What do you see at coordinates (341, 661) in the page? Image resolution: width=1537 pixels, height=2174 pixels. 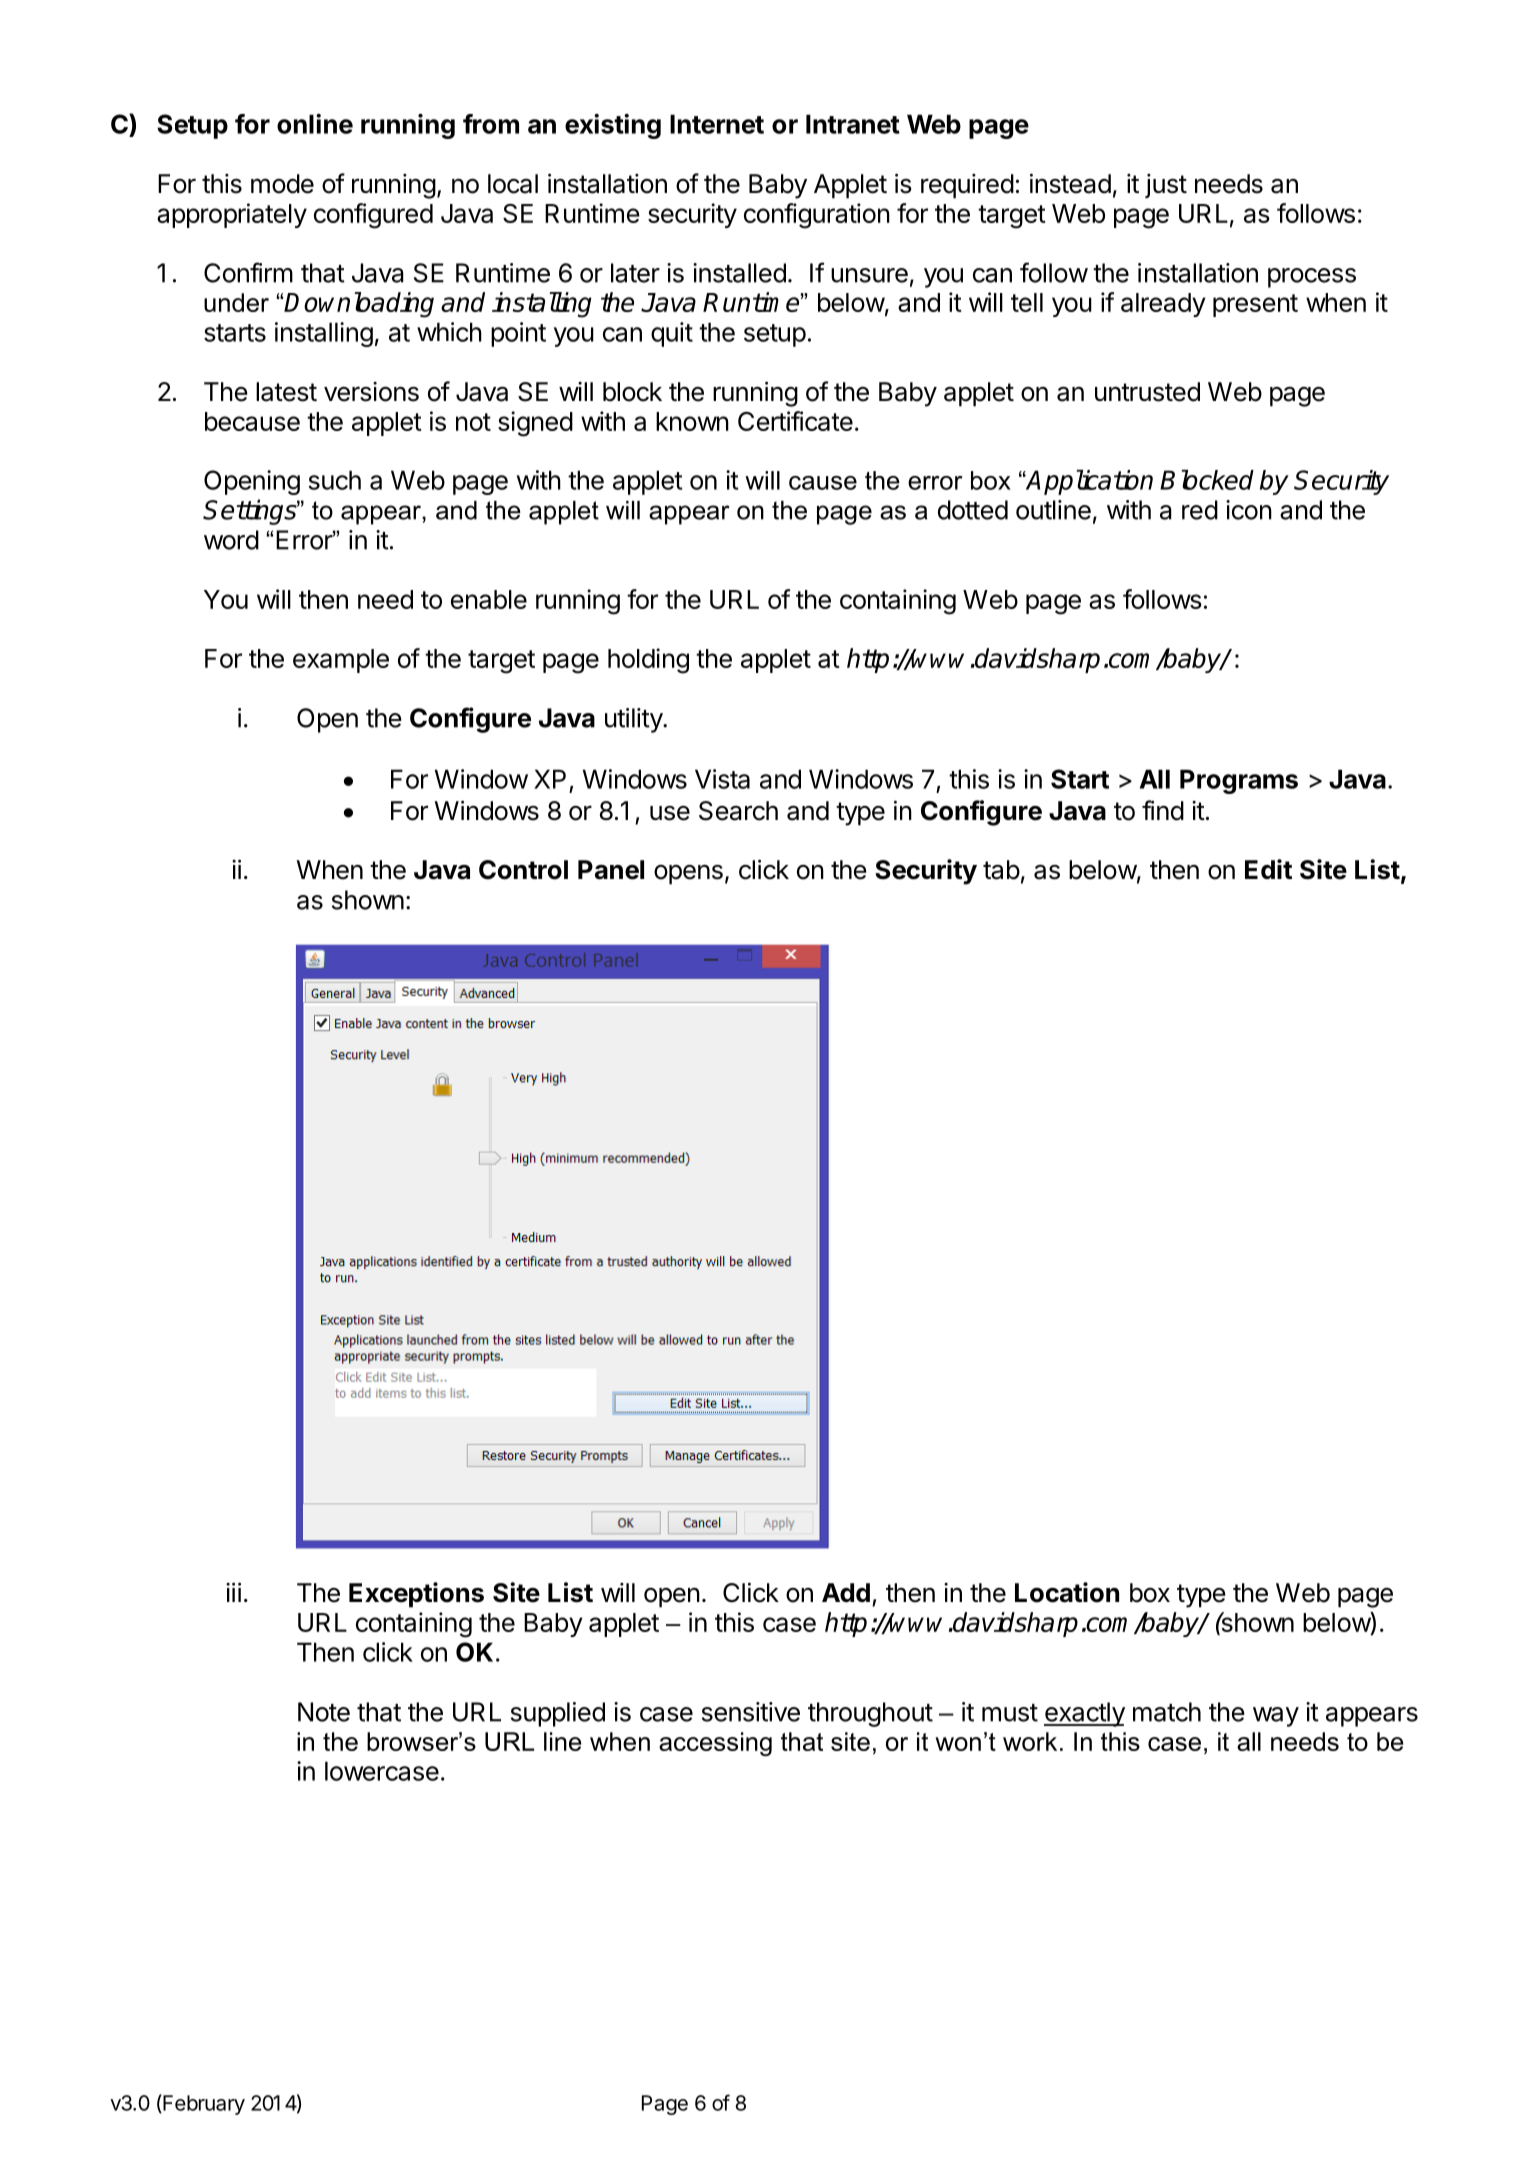 I see `example` at bounding box center [341, 661].
